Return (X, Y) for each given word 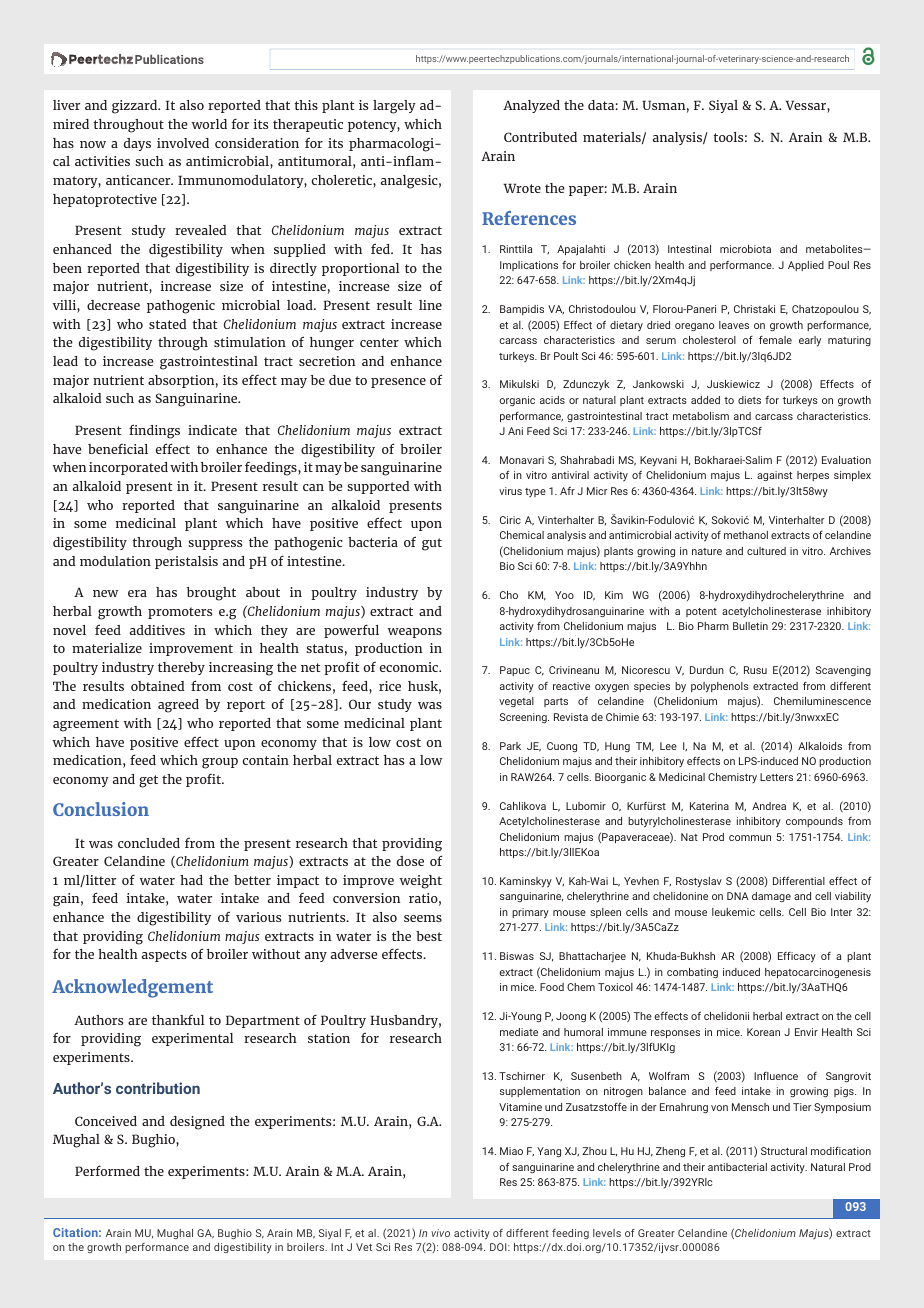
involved (183, 143)
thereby (181, 668)
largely (394, 107)
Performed (107, 1170)
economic (410, 667)
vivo (440, 1233)
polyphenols (720, 687)
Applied (806, 266)
